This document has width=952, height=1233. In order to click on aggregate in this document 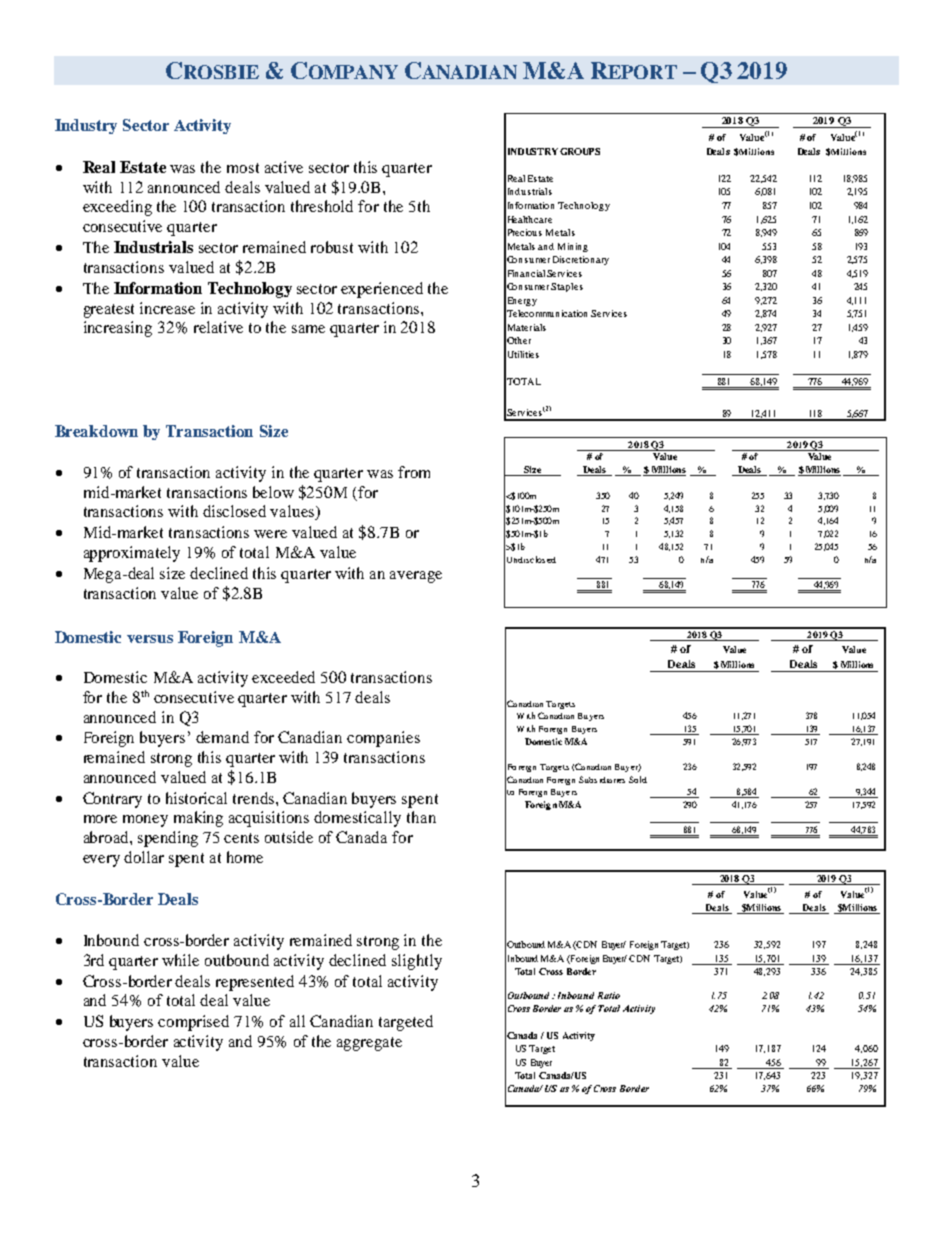, I will do `click(369, 1044)`.
